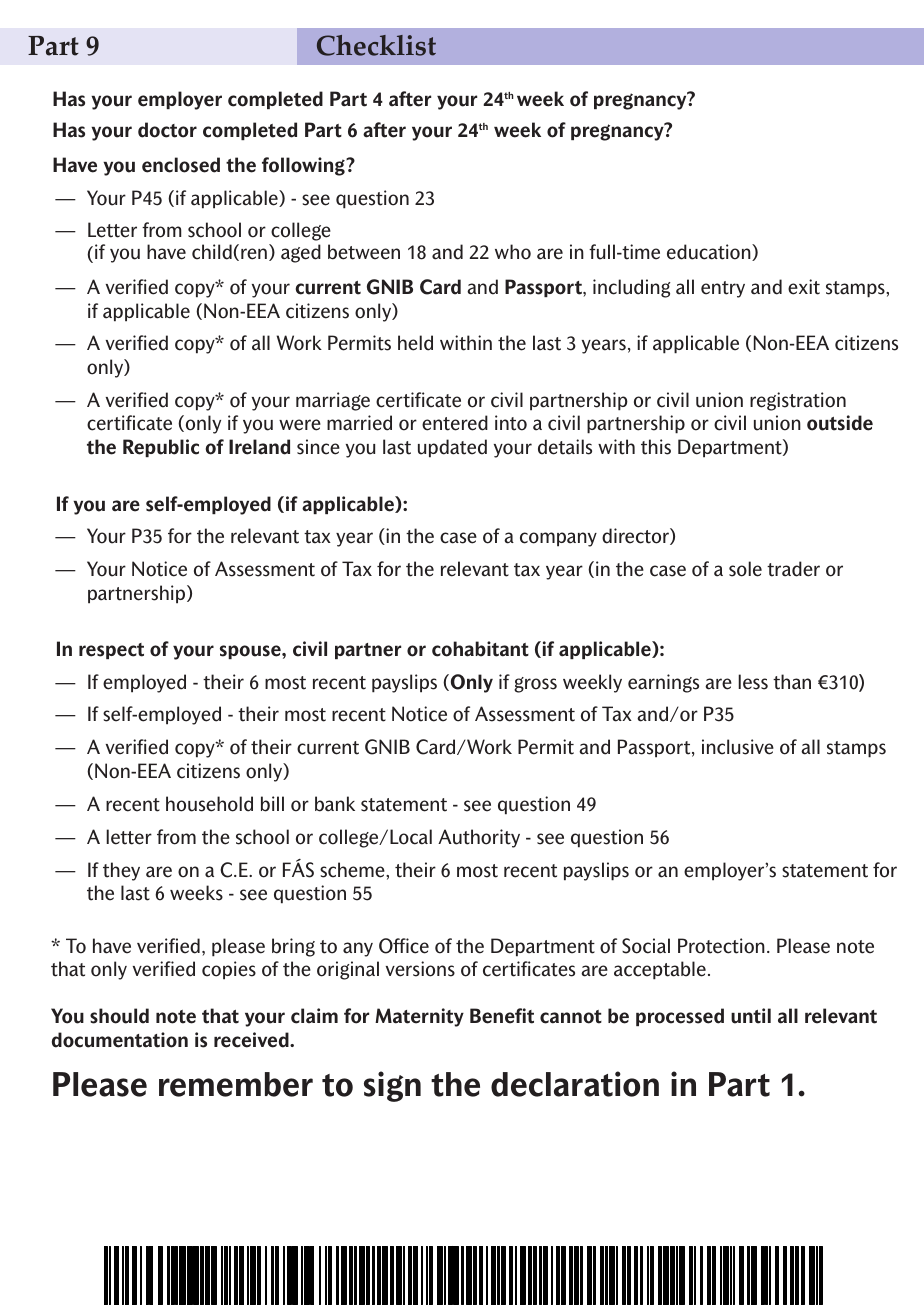  I want to click on Benefit, so click(502, 1016).
